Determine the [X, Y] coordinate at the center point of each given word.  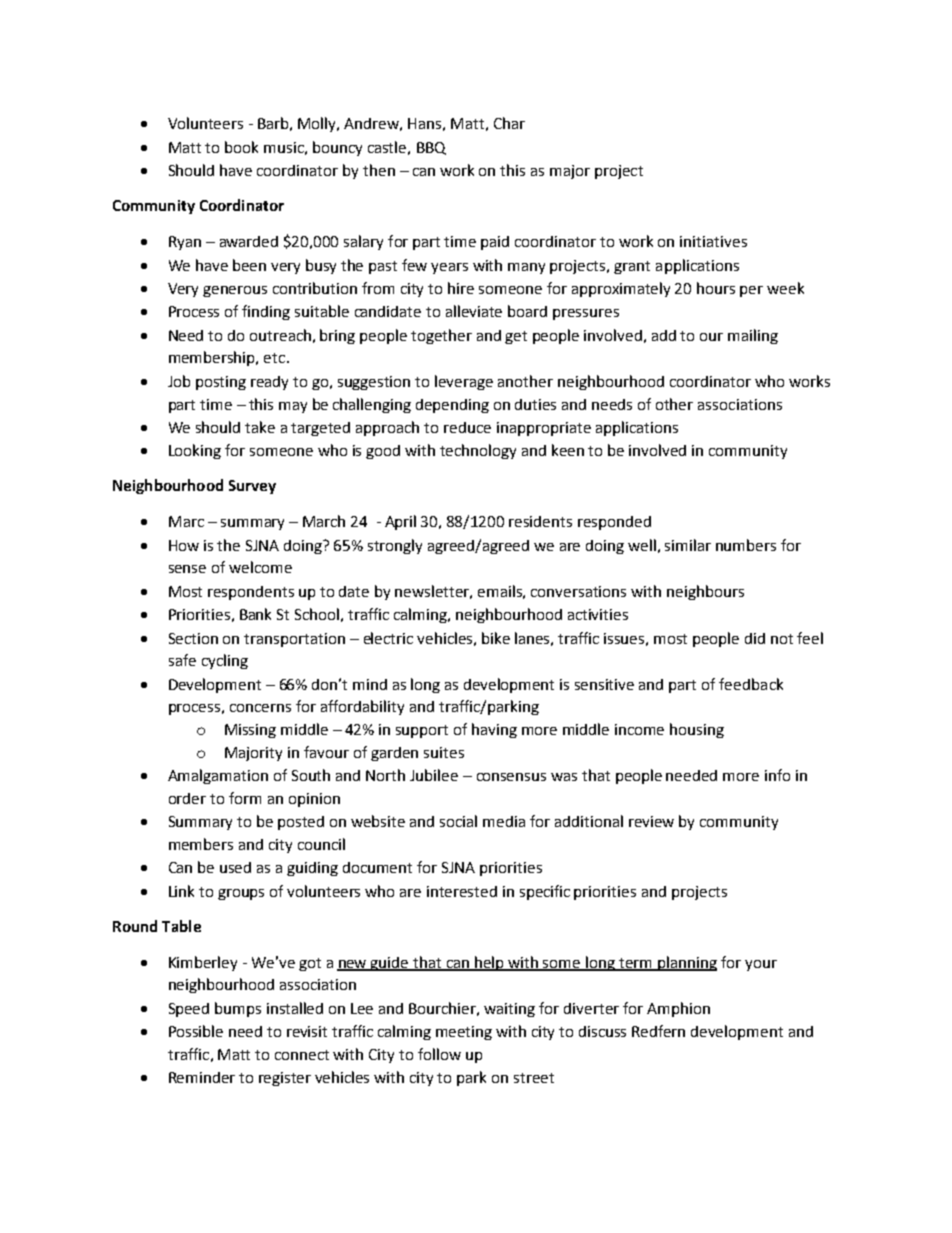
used [235, 867]
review [651, 821]
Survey [252, 487]
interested [462, 891]
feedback [751, 684]
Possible [196, 1031]
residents [540, 521]
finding [266, 312]
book [241, 147]
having [494, 730]
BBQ [431, 148]
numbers [746, 545]
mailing [753, 336]
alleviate [474, 311]
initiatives [713, 241]
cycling [225, 661]
